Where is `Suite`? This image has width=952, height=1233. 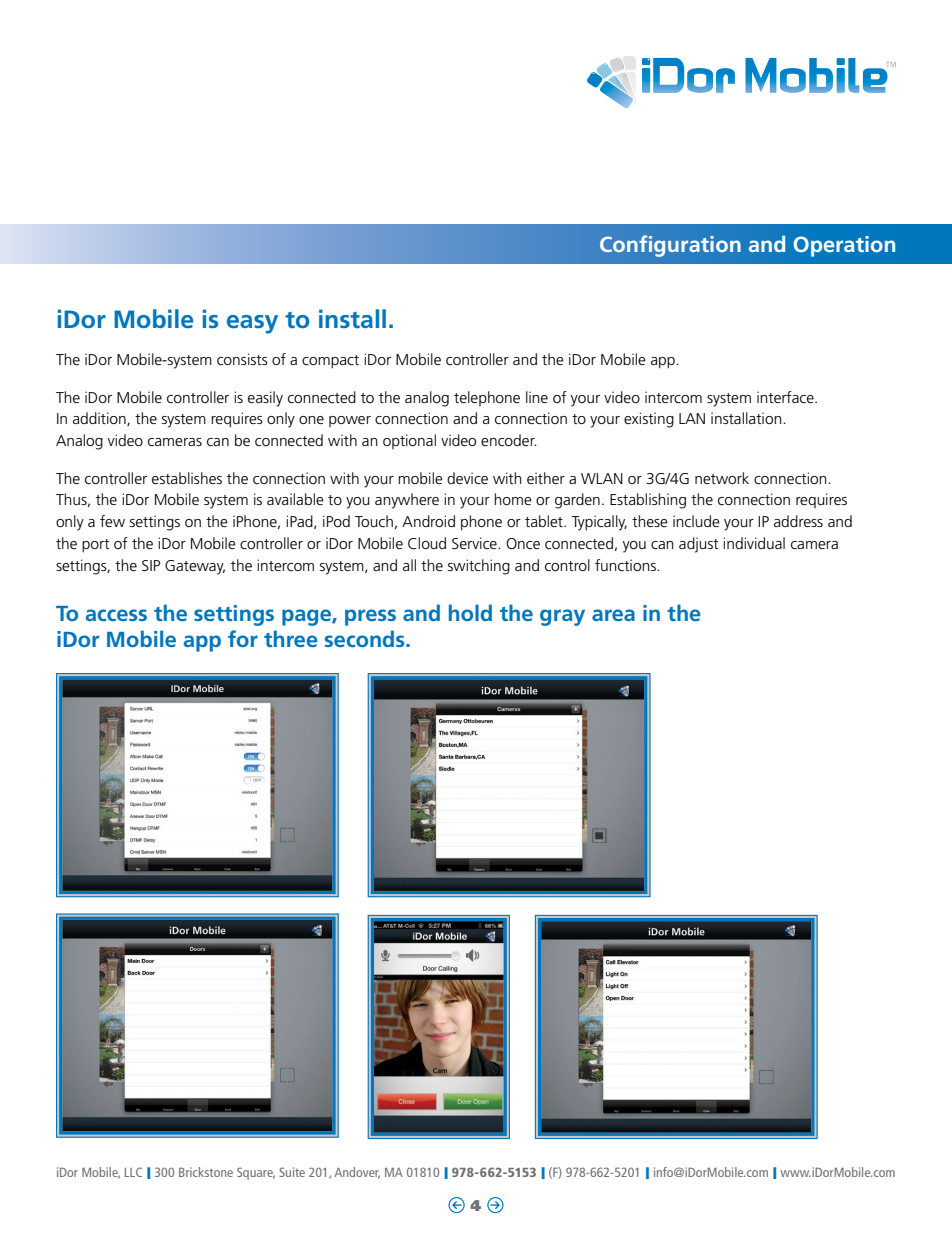 Suite is located at coordinates (292, 1172).
